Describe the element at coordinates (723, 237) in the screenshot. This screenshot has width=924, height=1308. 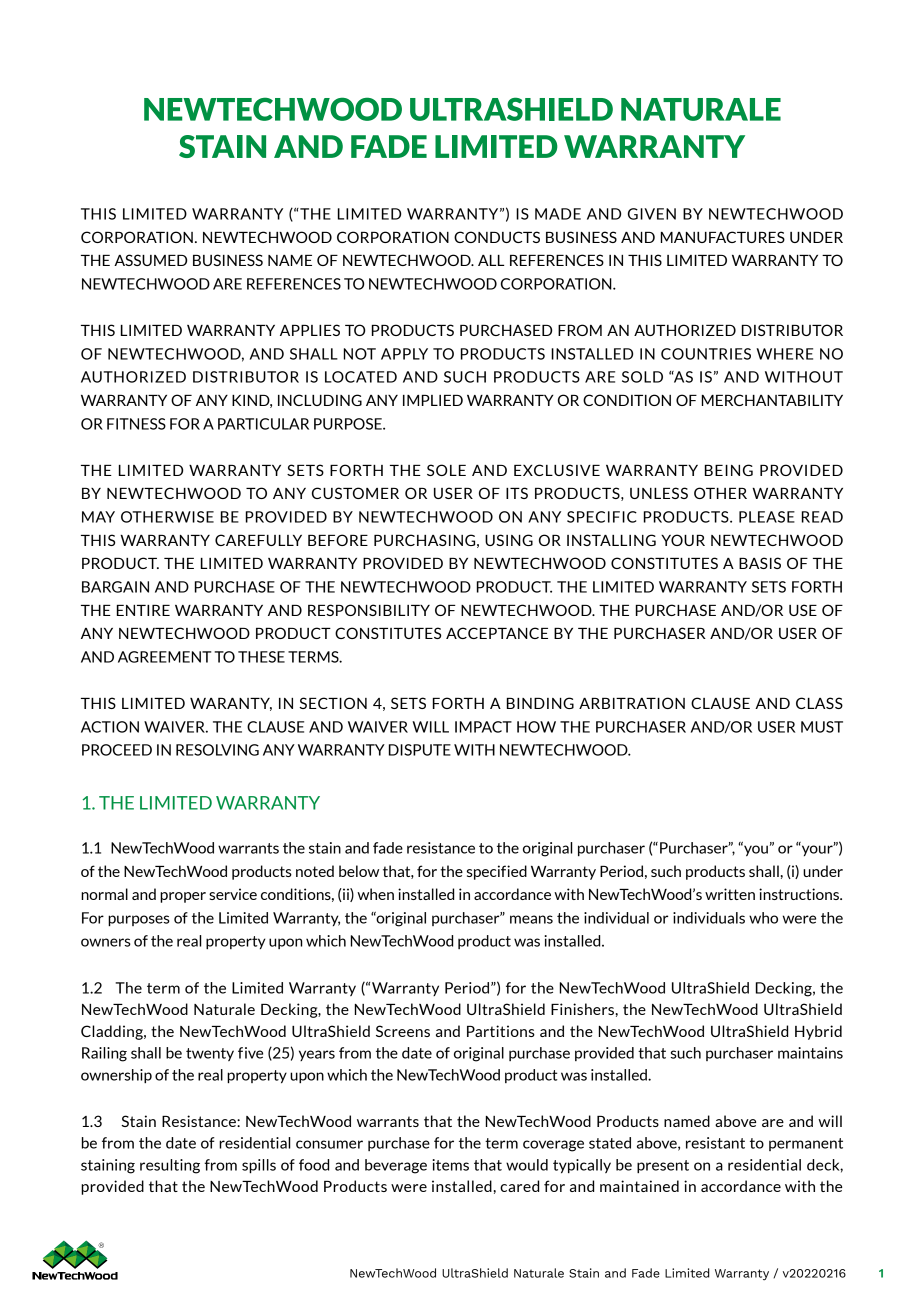
I see `MANUFACTURES` at that location.
